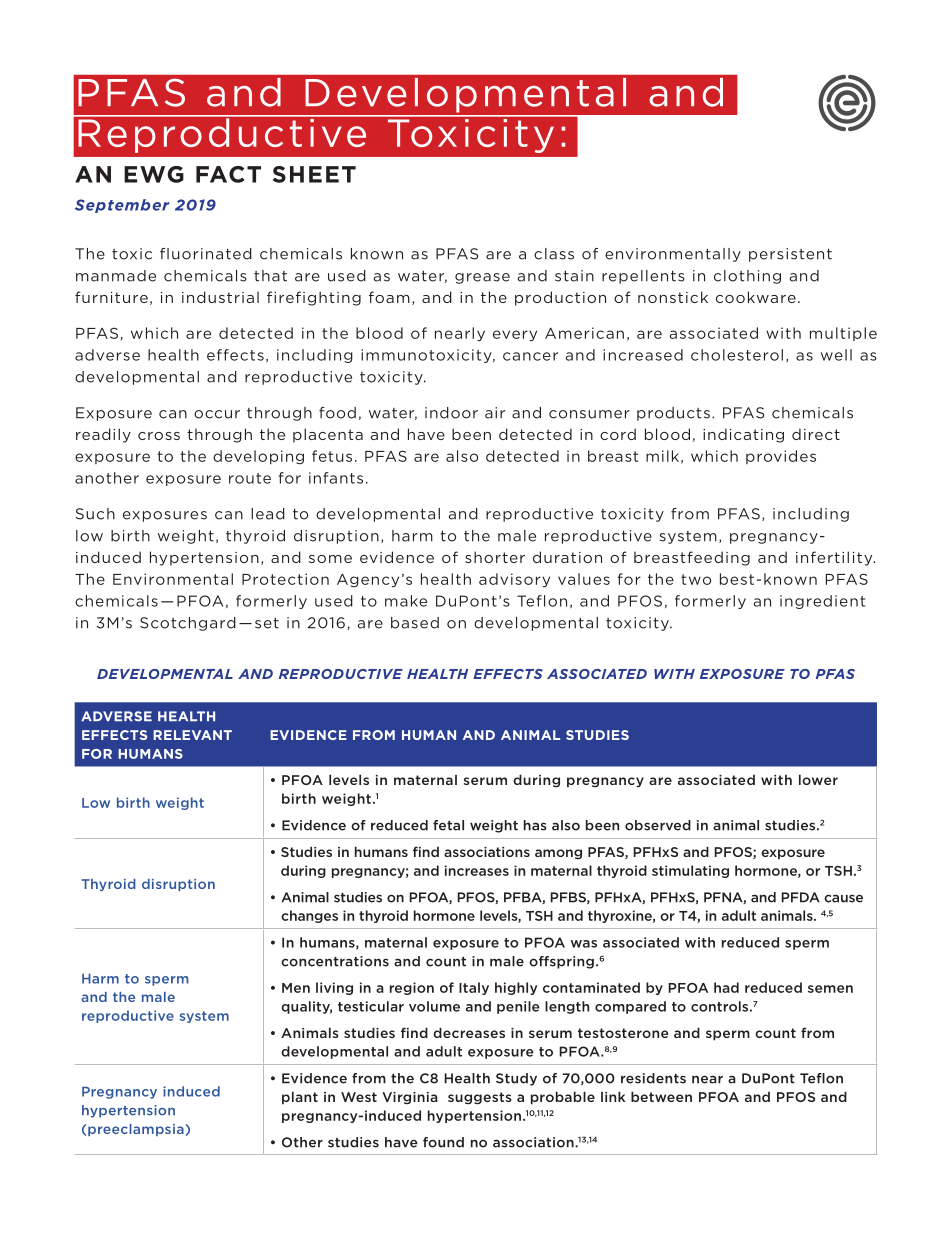  Describe the element at coordinates (136, 1130) in the screenshot. I see `preeclampsia` at that location.
